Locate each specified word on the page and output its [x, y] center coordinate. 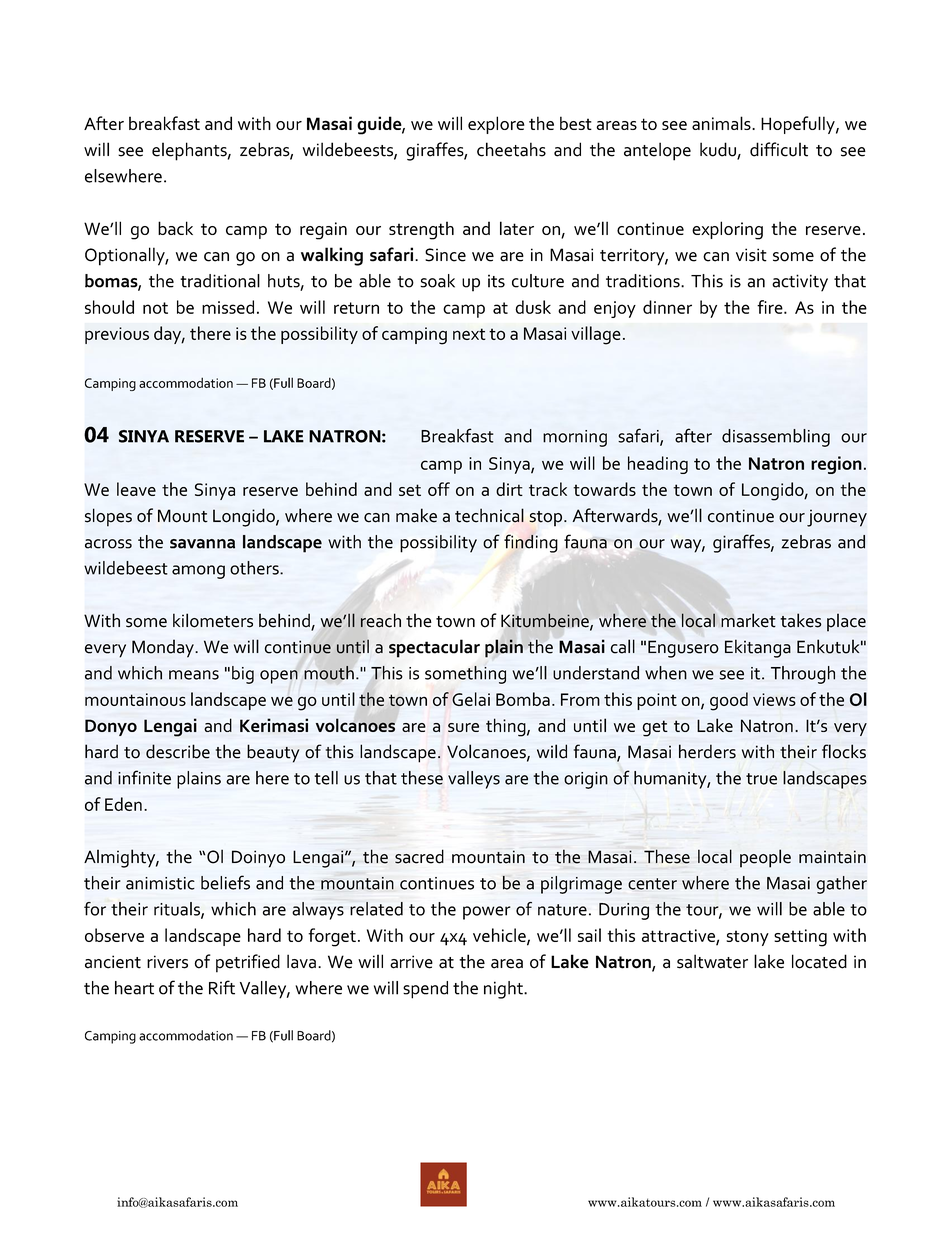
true [761, 779]
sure [463, 727]
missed [228, 307]
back [175, 228]
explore [496, 125]
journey [837, 518]
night [504, 990]
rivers [167, 962]
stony [747, 938]
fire [771, 307]
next [469, 334]
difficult [779, 149]
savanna [202, 544]
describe [178, 751]
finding [531, 543]
